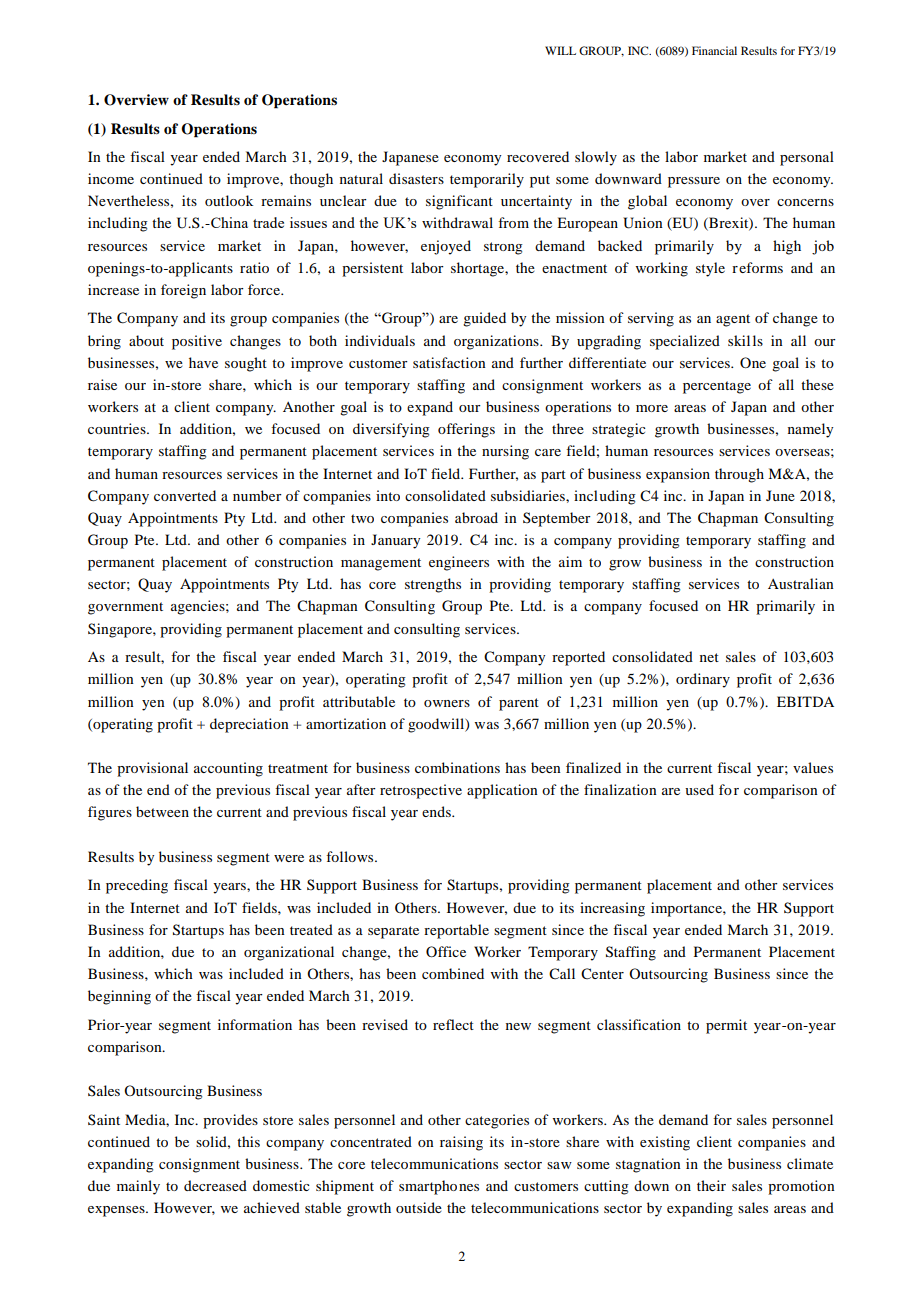  What do you see at coordinates (137, 886) in the page?
I see `preceding` at bounding box center [137, 886].
